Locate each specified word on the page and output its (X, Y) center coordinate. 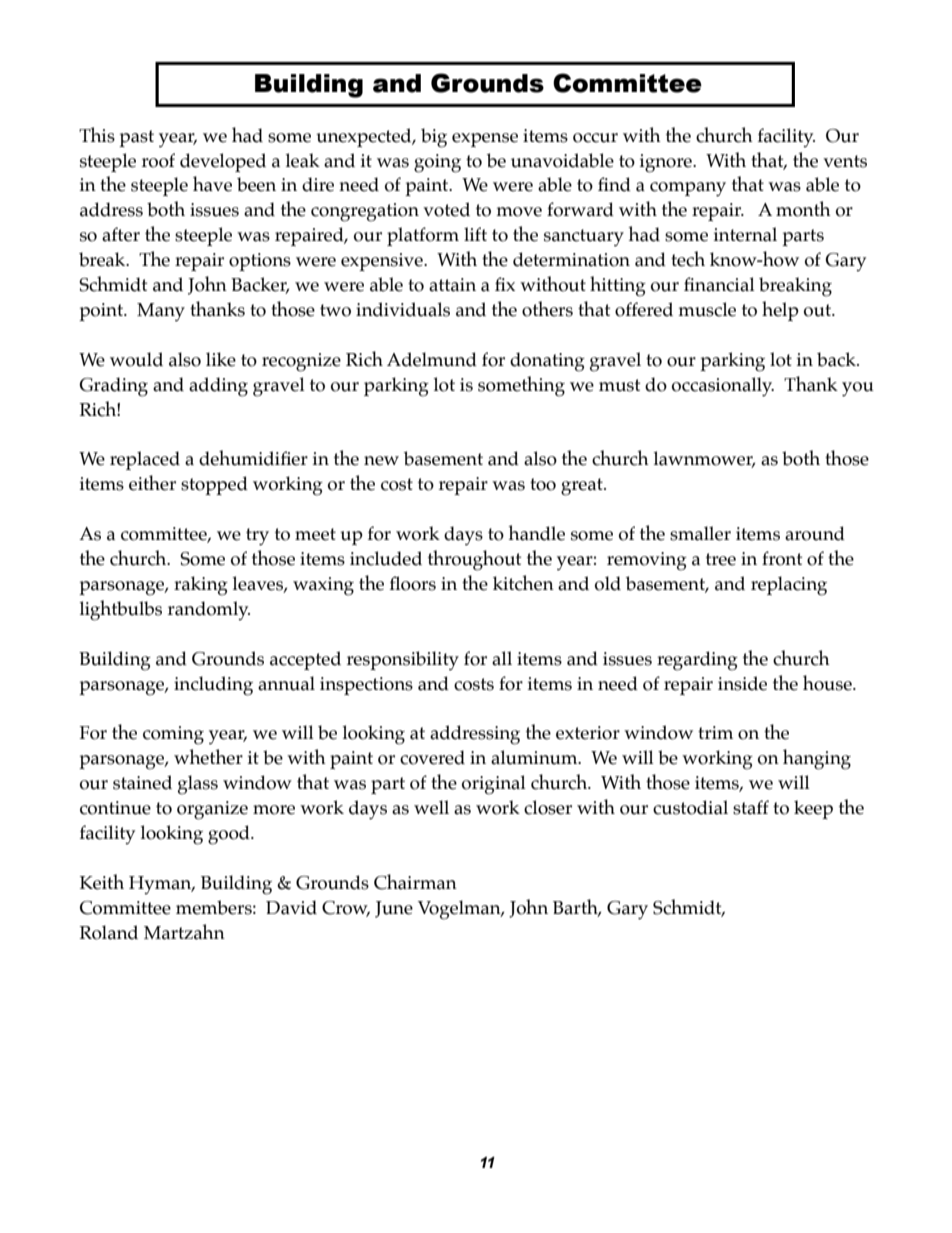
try (257, 537)
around (815, 533)
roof (158, 160)
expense (485, 140)
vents (845, 161)
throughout (474, 560)
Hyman (161, 885)
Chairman (415, 882)
